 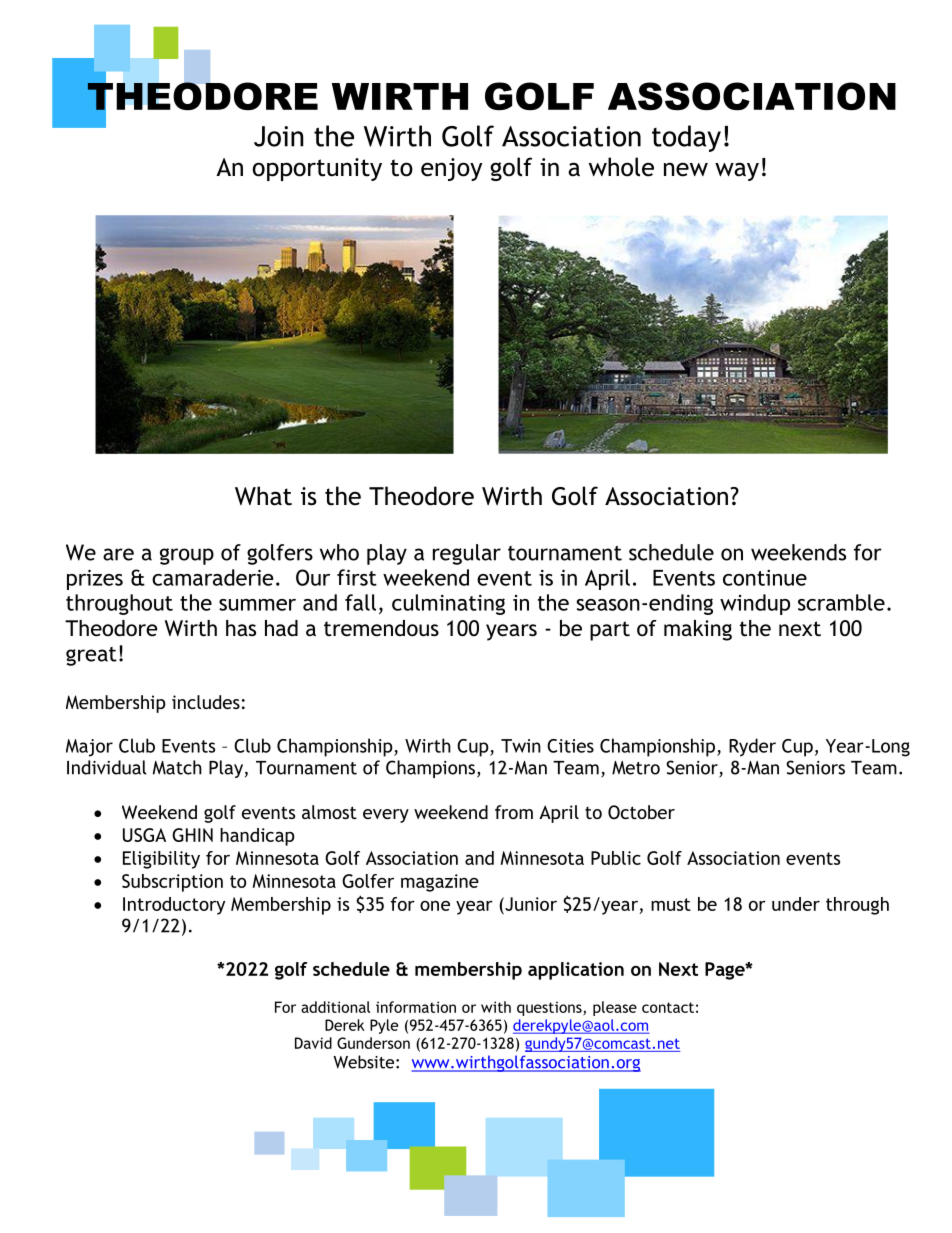 What do you see at coordinates (467, 554) in the document?
I see `regular` at bounding box center [467, 554].
